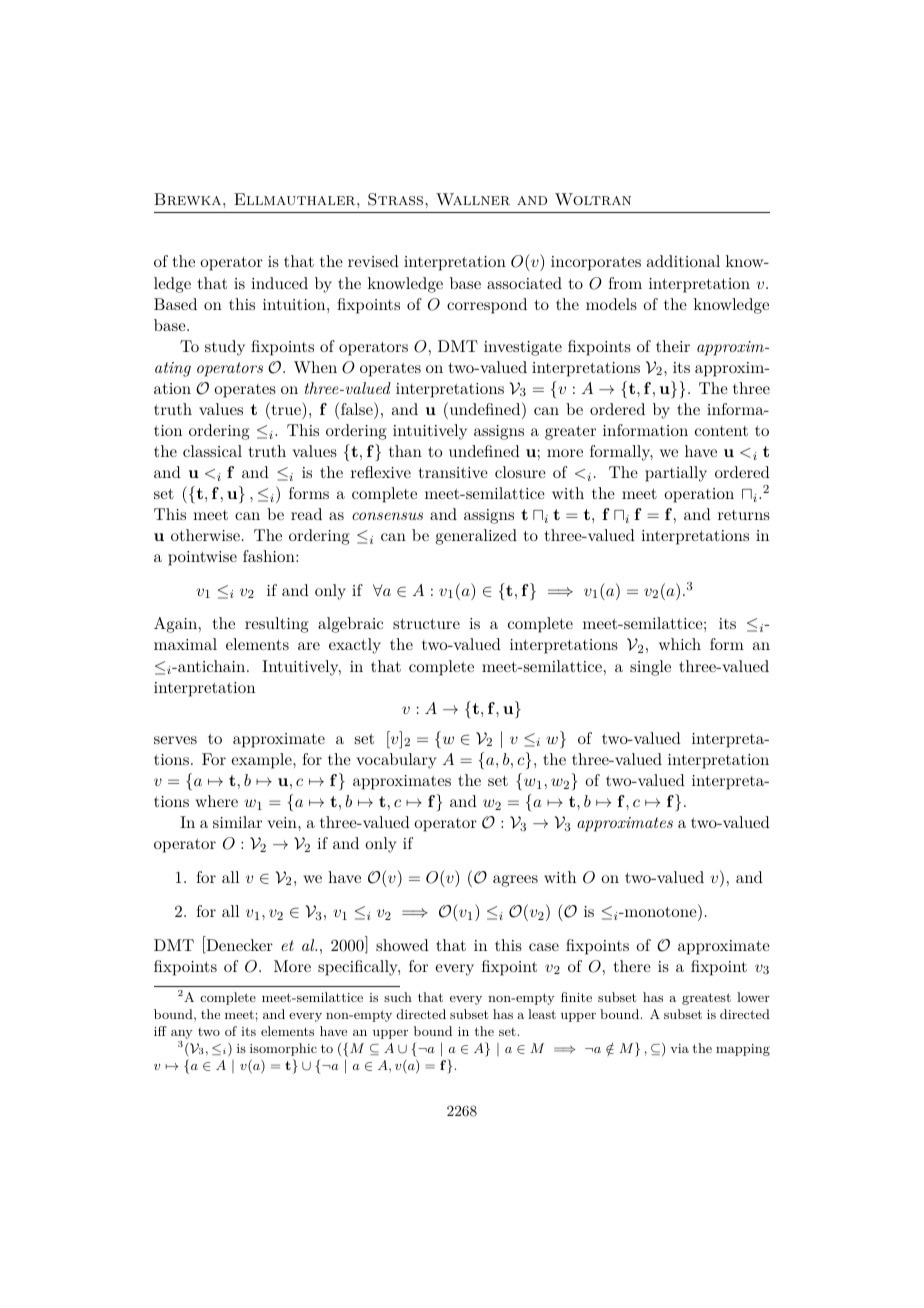 This screenshot has width=924, height=1308. I want to click on example, so click(262, 761).
